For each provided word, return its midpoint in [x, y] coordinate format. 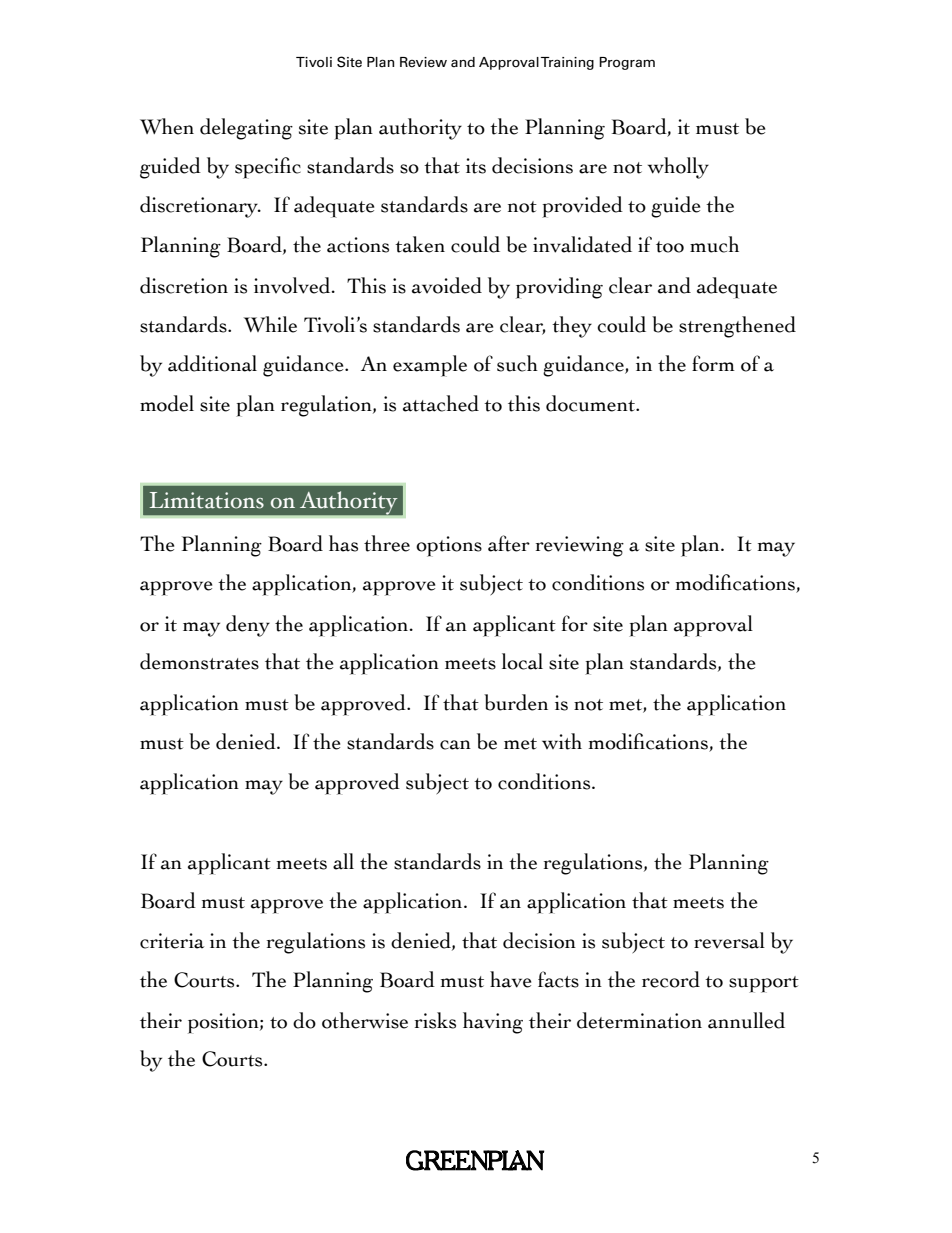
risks [435, 1020]
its [476, 166]
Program [627, 63]
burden [516, 702]
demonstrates [199, 661]
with [562, 741]
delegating [246, 129]
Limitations [207, 500]
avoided [447, 285]
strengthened [737, 327]
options [449, 546]
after [509, 543]
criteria [172, 941]
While [270, 324]
